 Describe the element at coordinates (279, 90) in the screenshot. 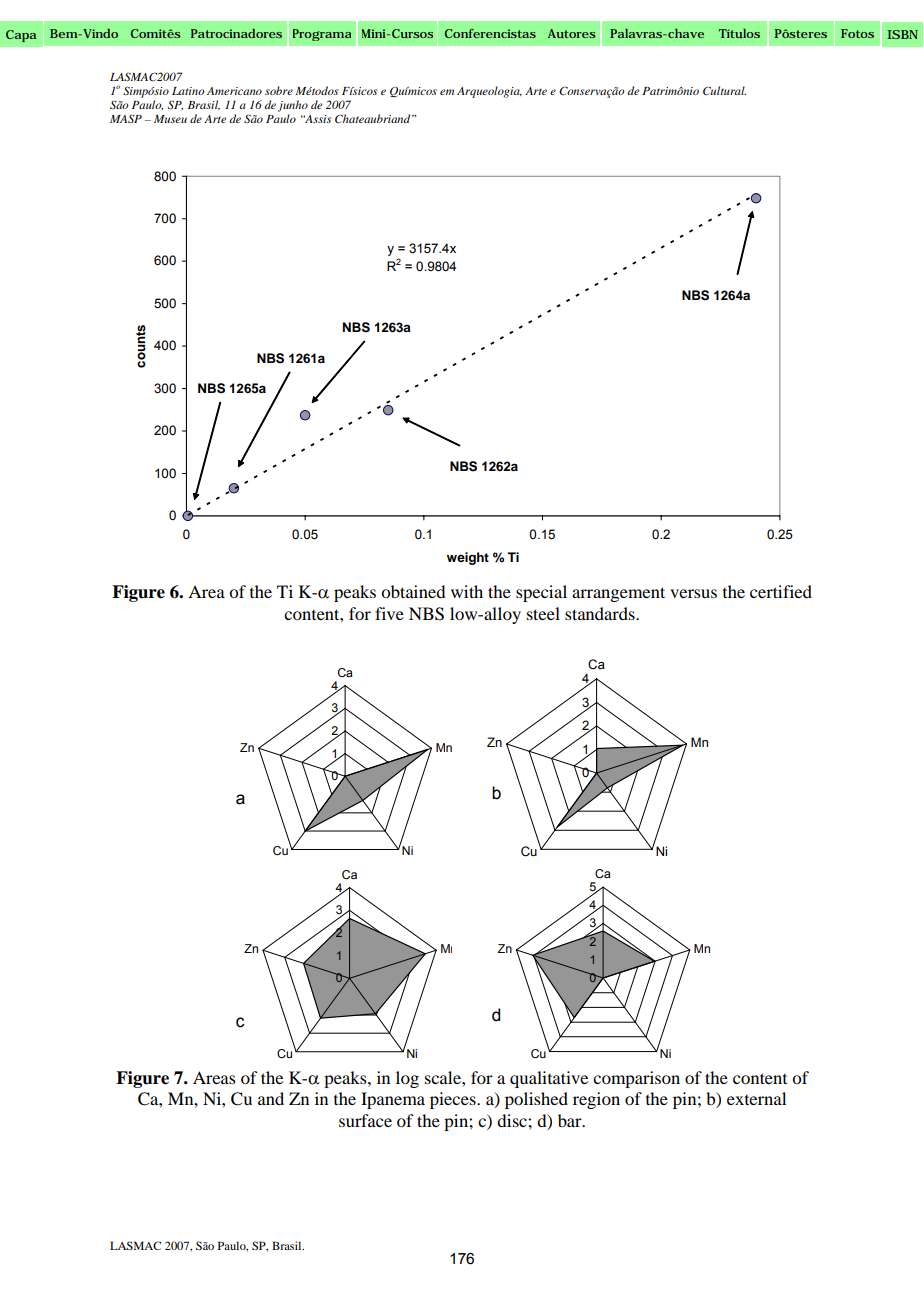

I see `sobre` at that location.
